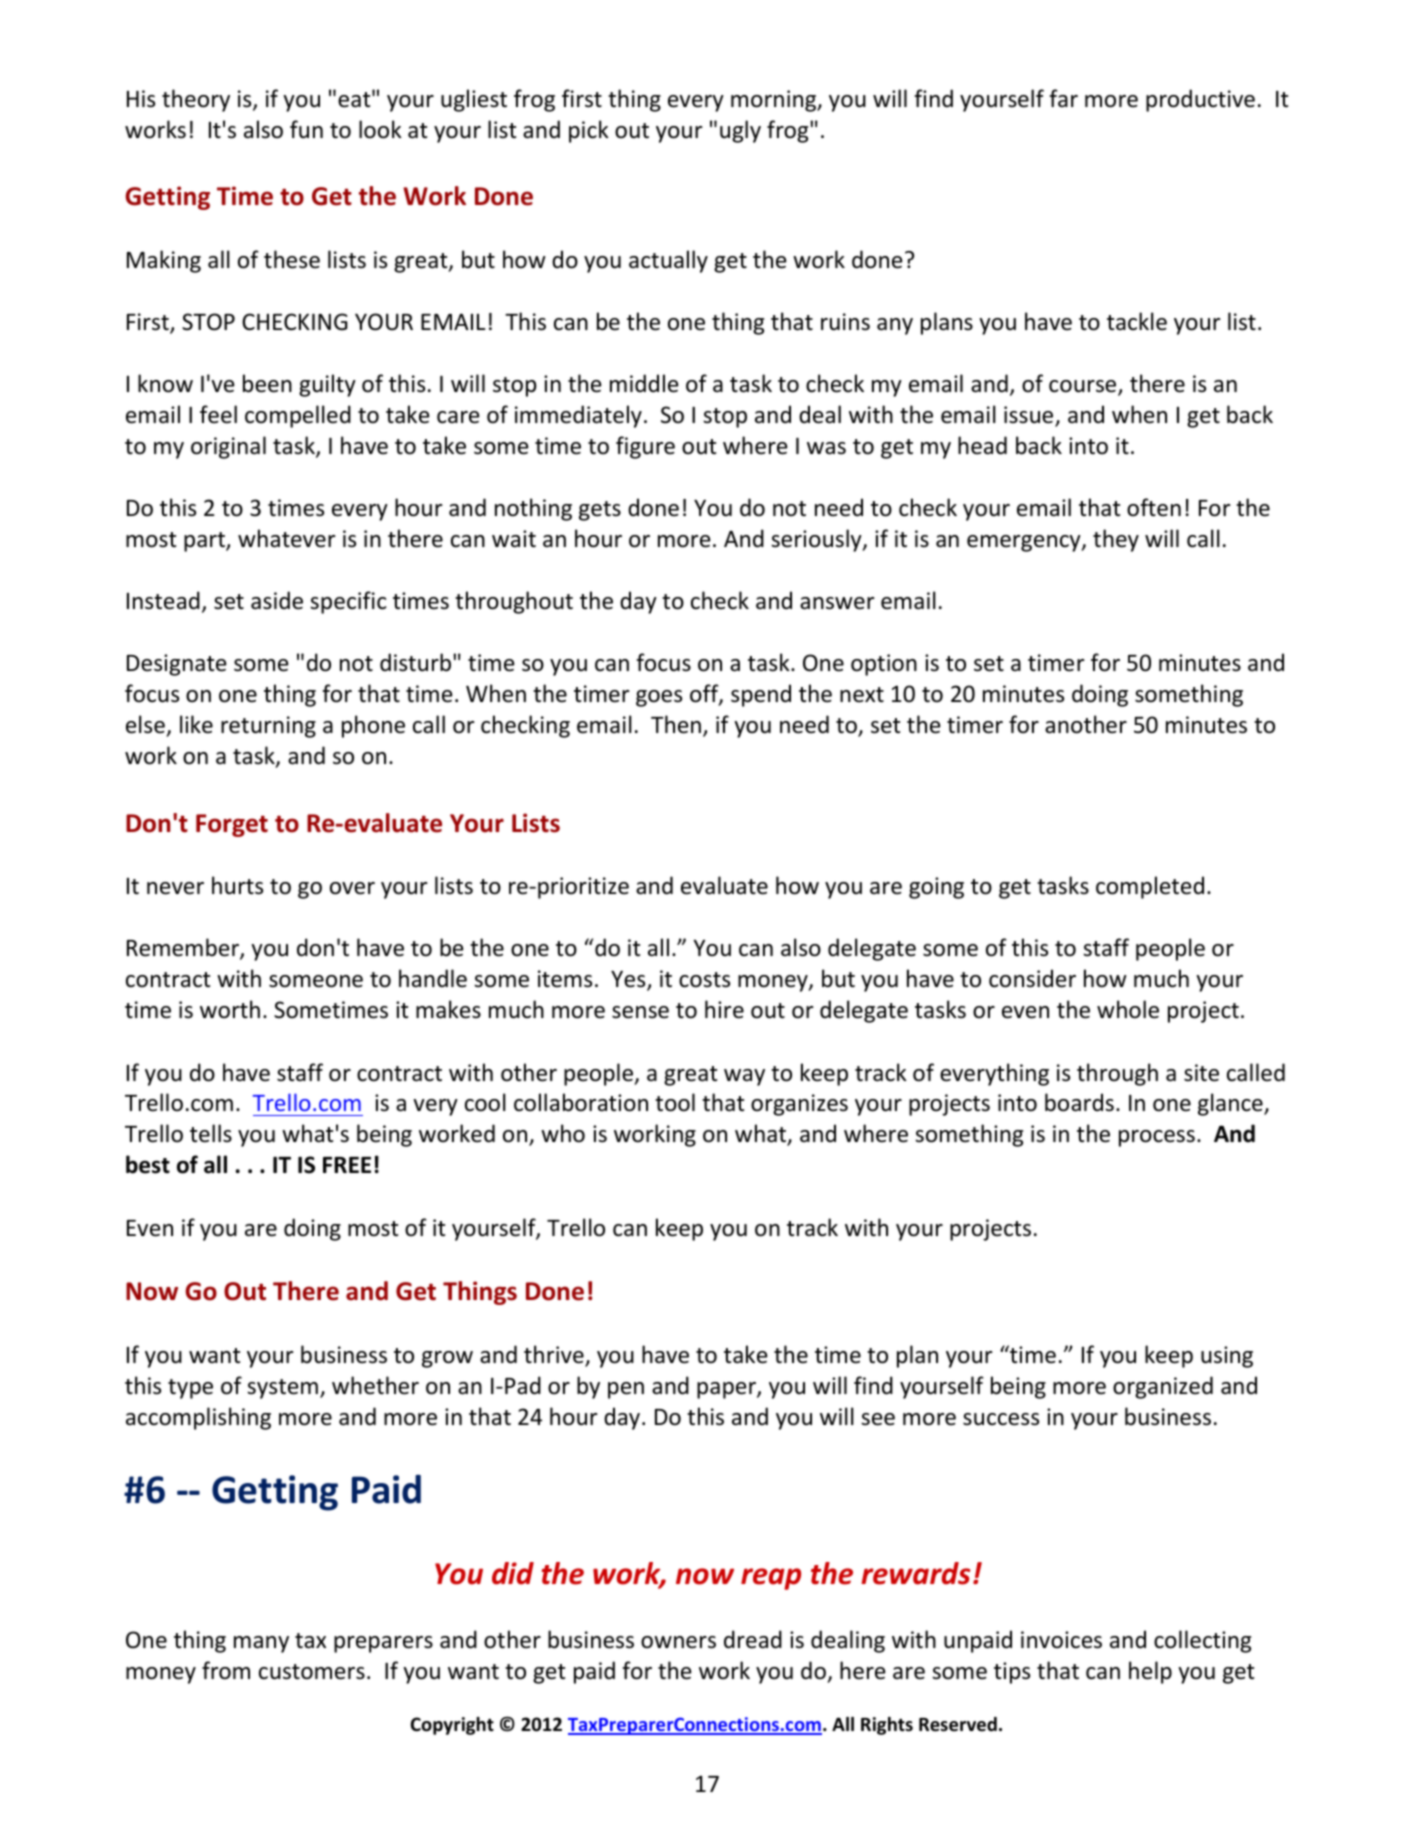 This document has height=1831, width=1414. What do you see at coordinates (1063, 98) in the document?
I see `far` at bounding box center [1063, 98].
